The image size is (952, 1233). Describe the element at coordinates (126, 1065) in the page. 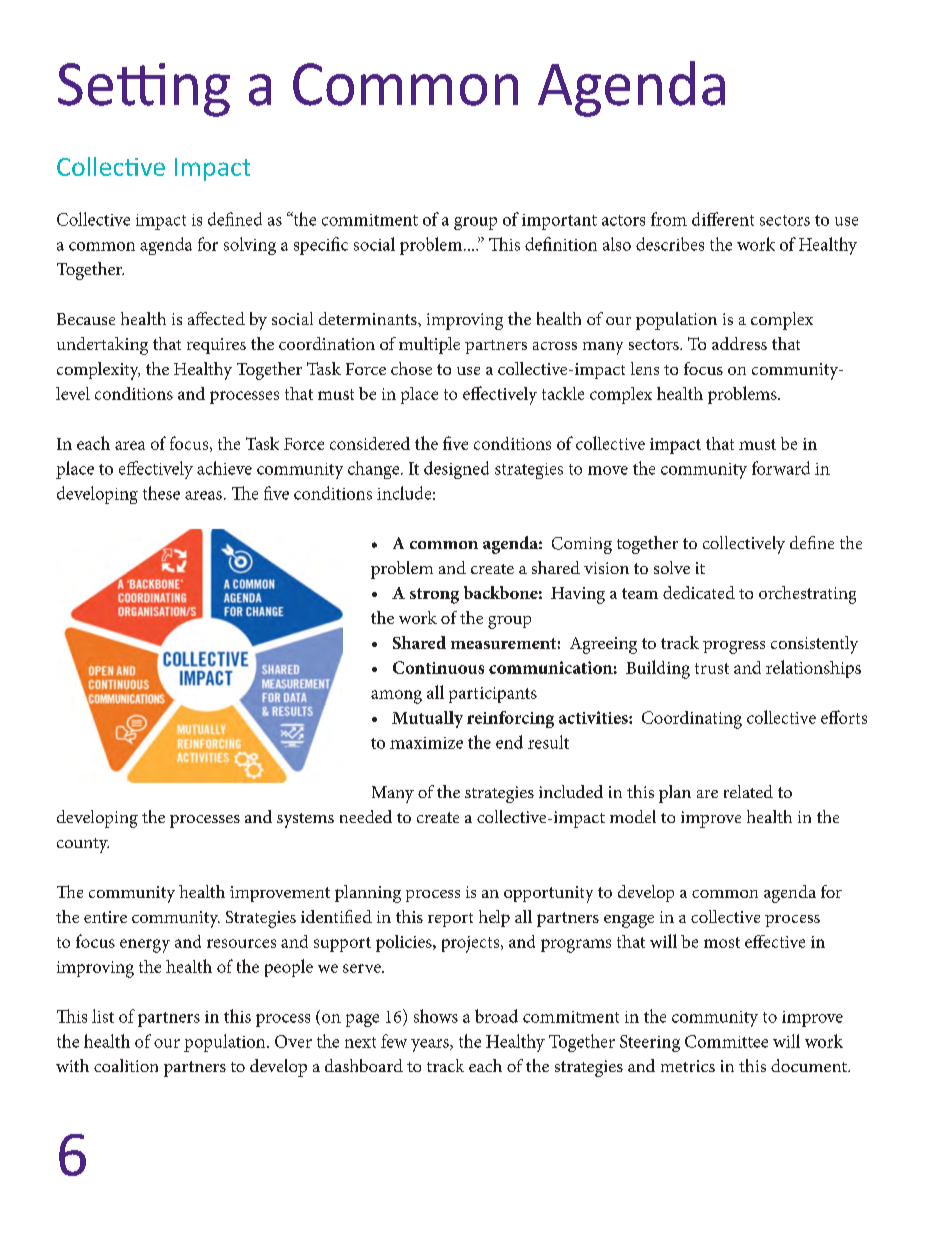

I see `coalition` at that location.
